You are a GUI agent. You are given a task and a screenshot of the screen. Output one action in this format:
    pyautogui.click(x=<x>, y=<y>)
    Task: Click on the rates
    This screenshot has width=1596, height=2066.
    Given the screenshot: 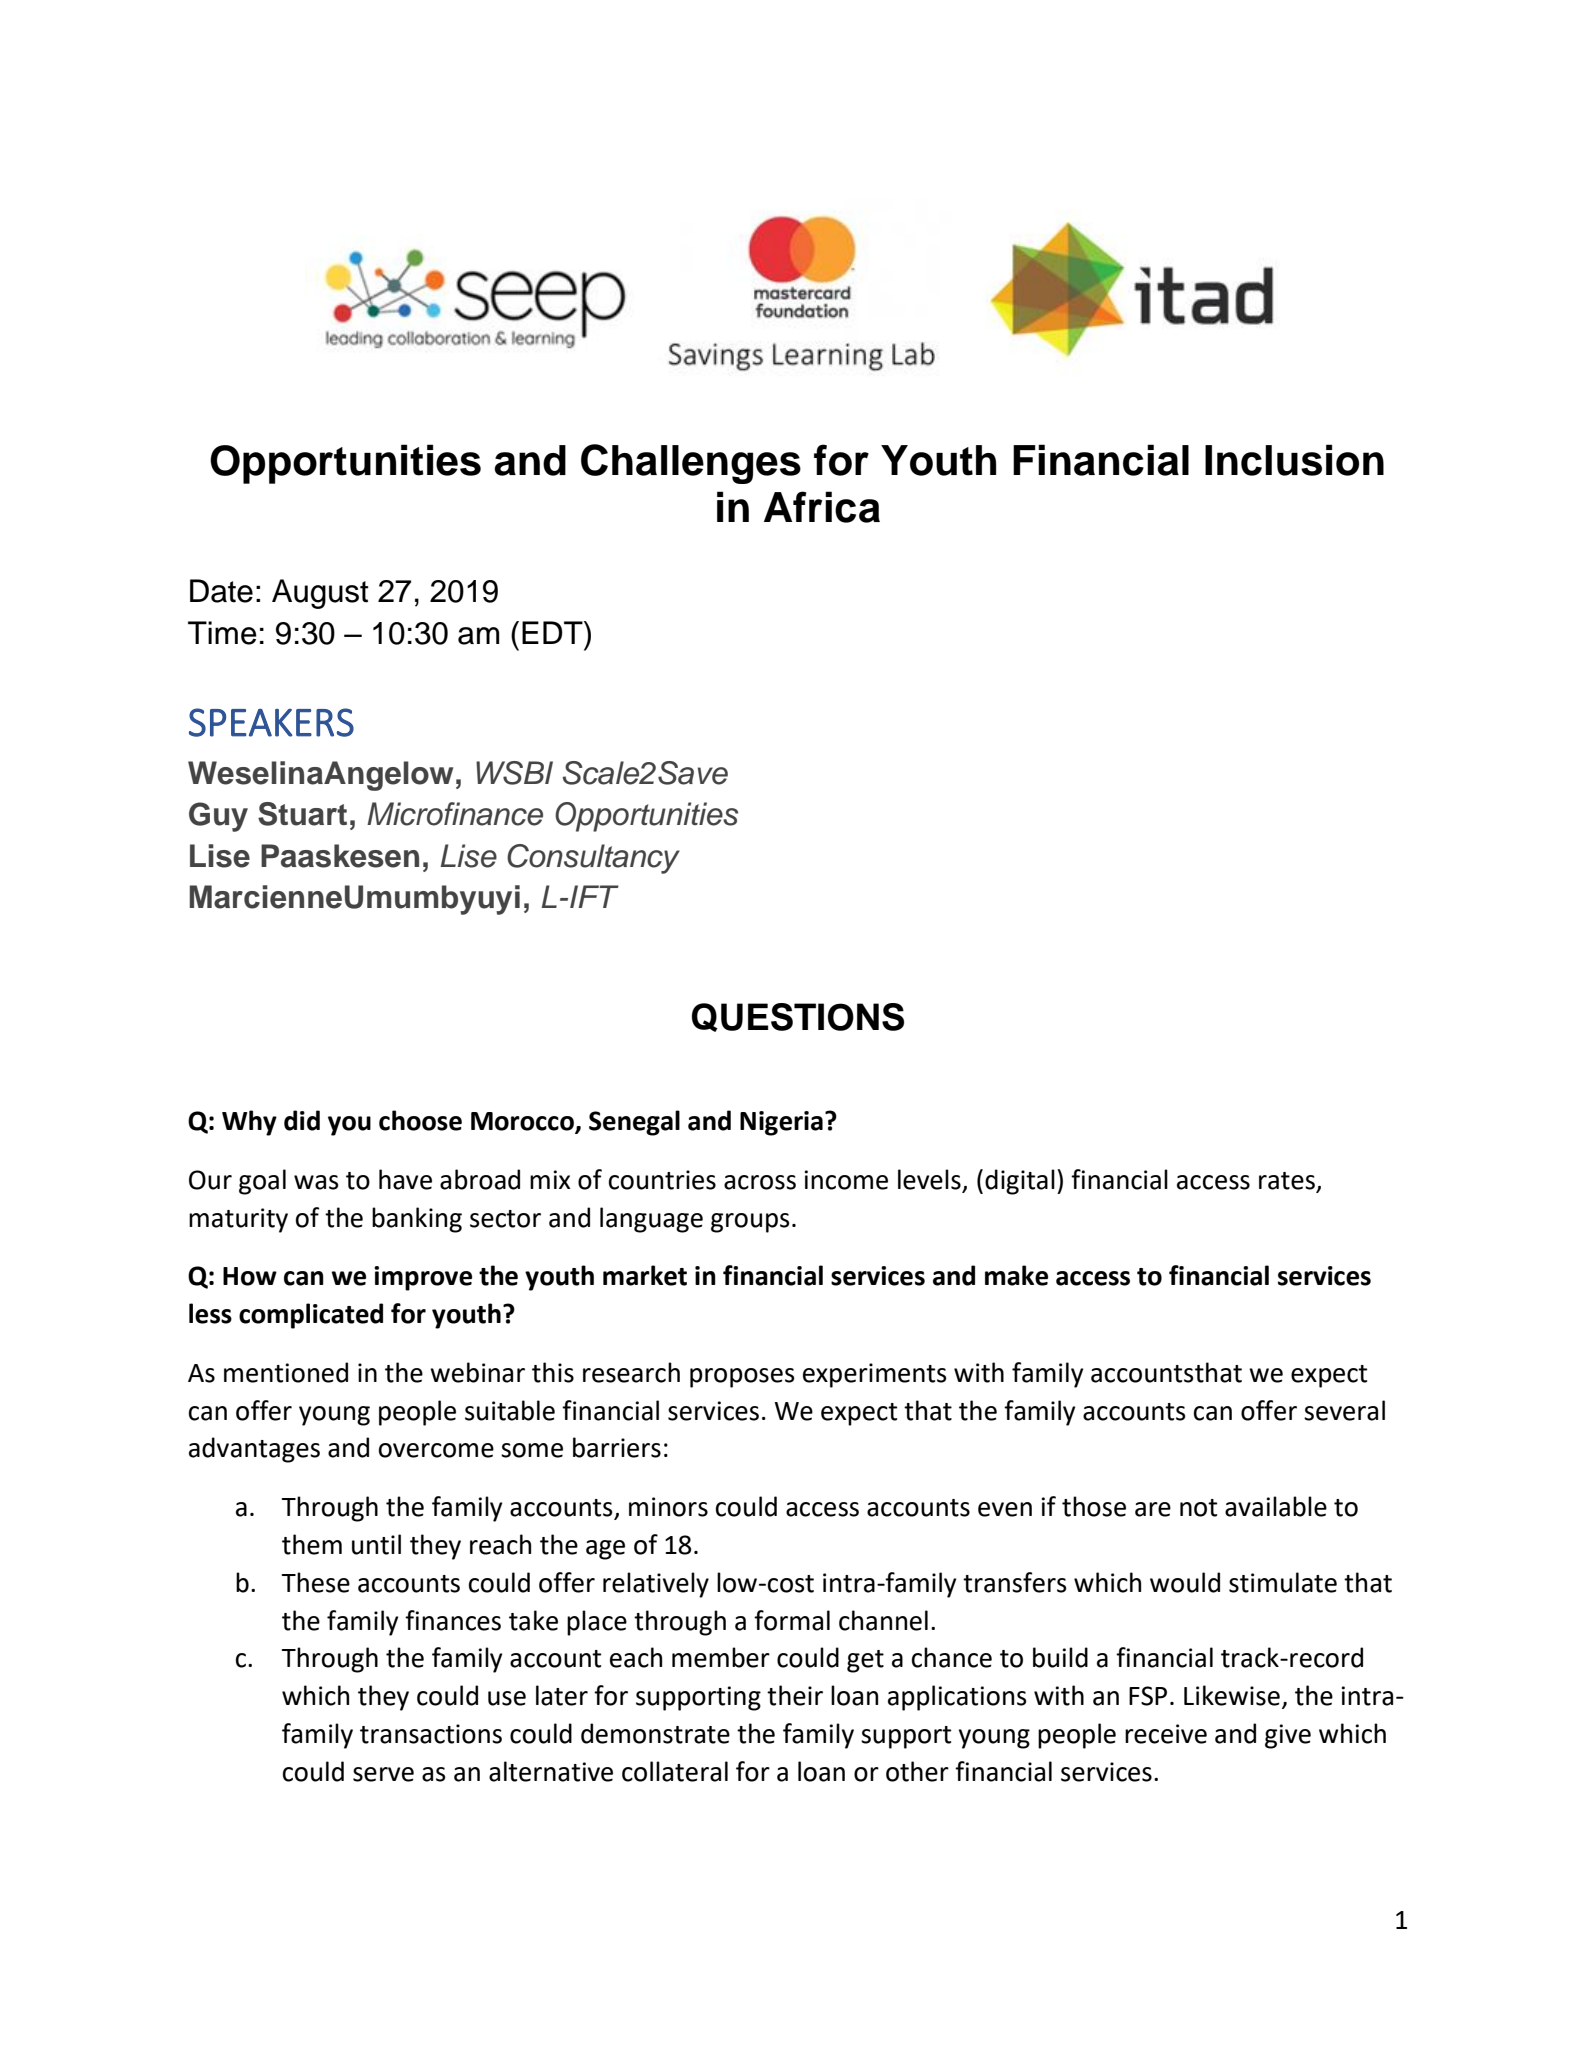 What is the action you would take?
    pyautogui.click(x=1288, y=1182)
